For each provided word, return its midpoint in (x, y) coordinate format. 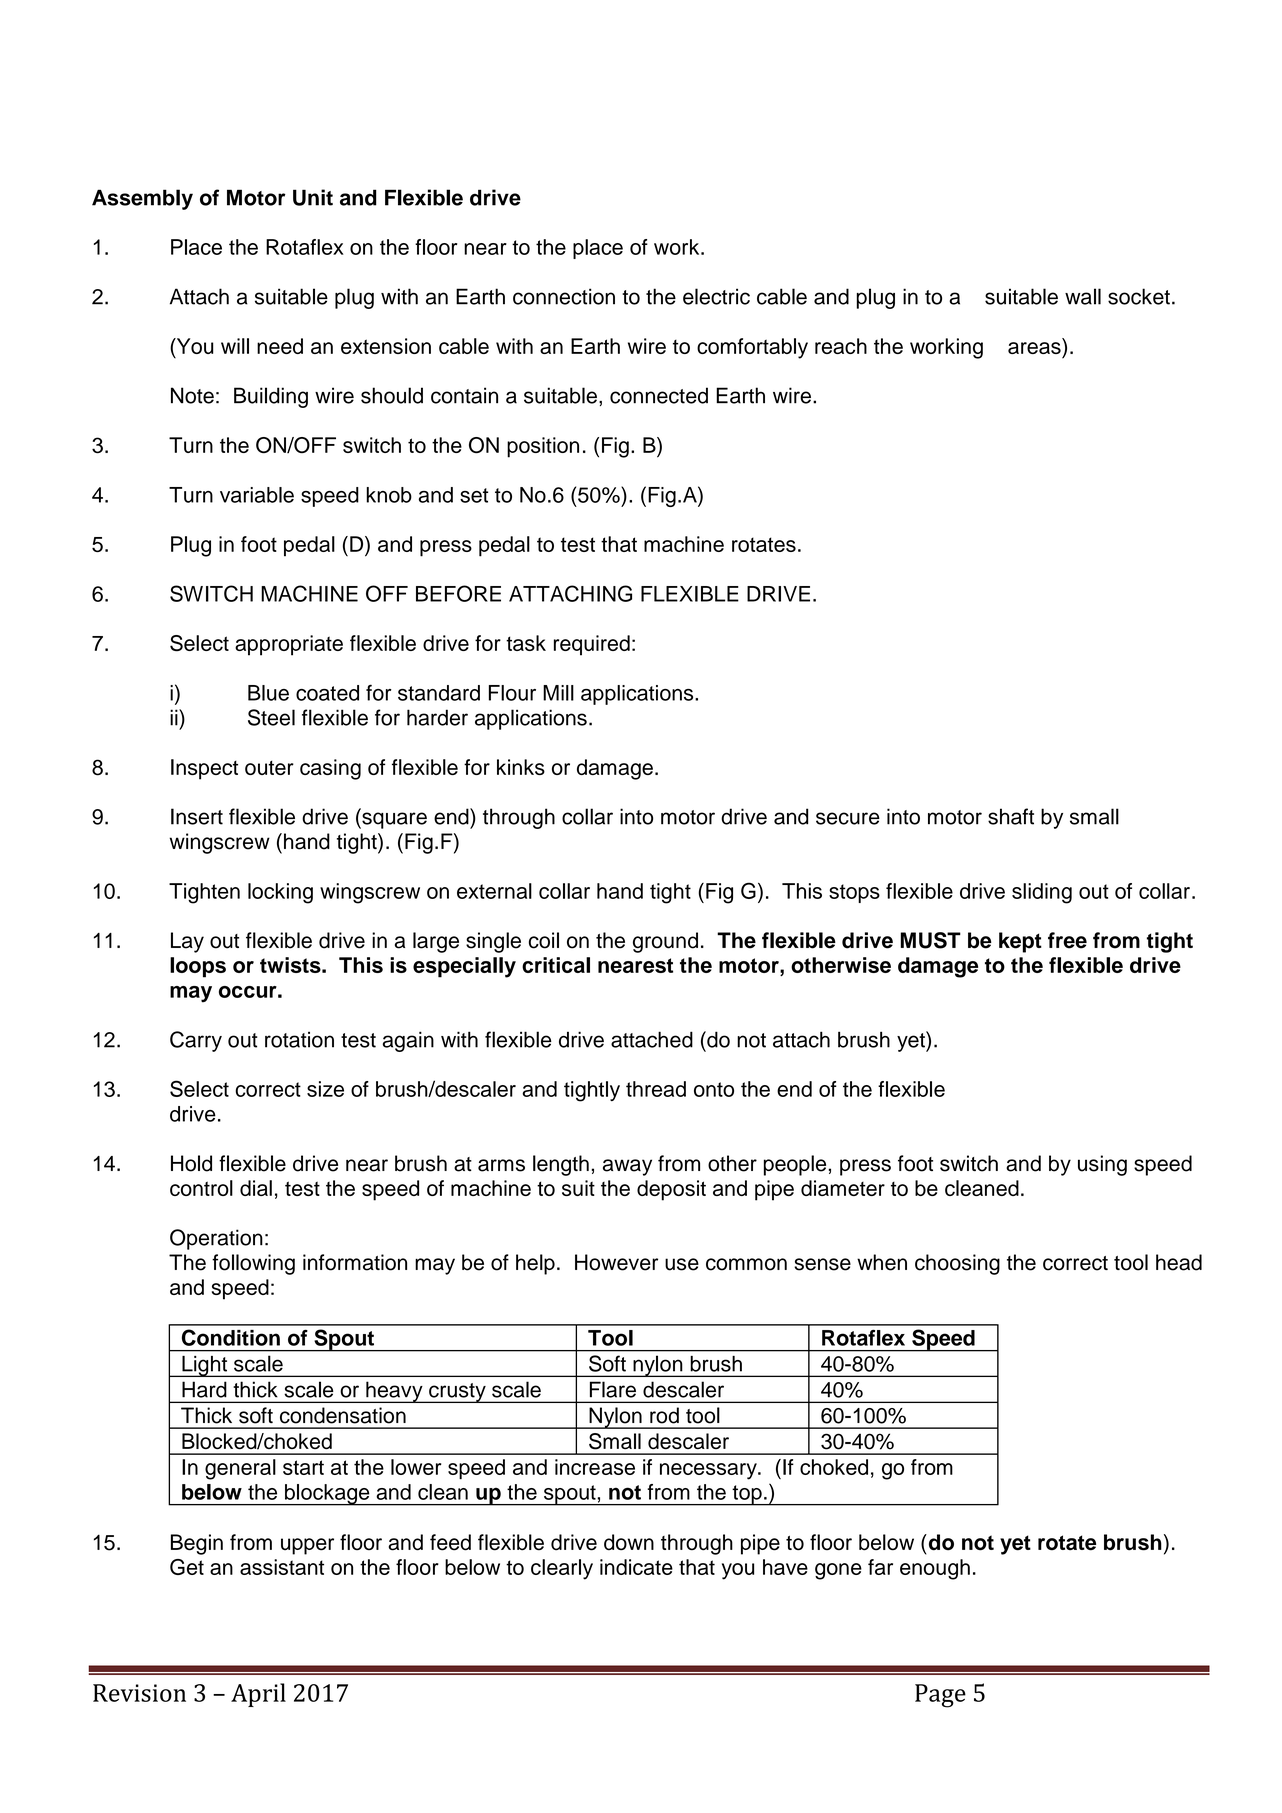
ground (665, 942)
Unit (313, 197)
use (682, 1264)
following (253, 1264)
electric (716, 296)
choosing (957, 1264)
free (1067, 940)
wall (1083, 296)
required (592, 645)
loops (198, 967)
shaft (1011, 816)
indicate (636, 1567)
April (258, 1695)
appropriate (289, 645)
